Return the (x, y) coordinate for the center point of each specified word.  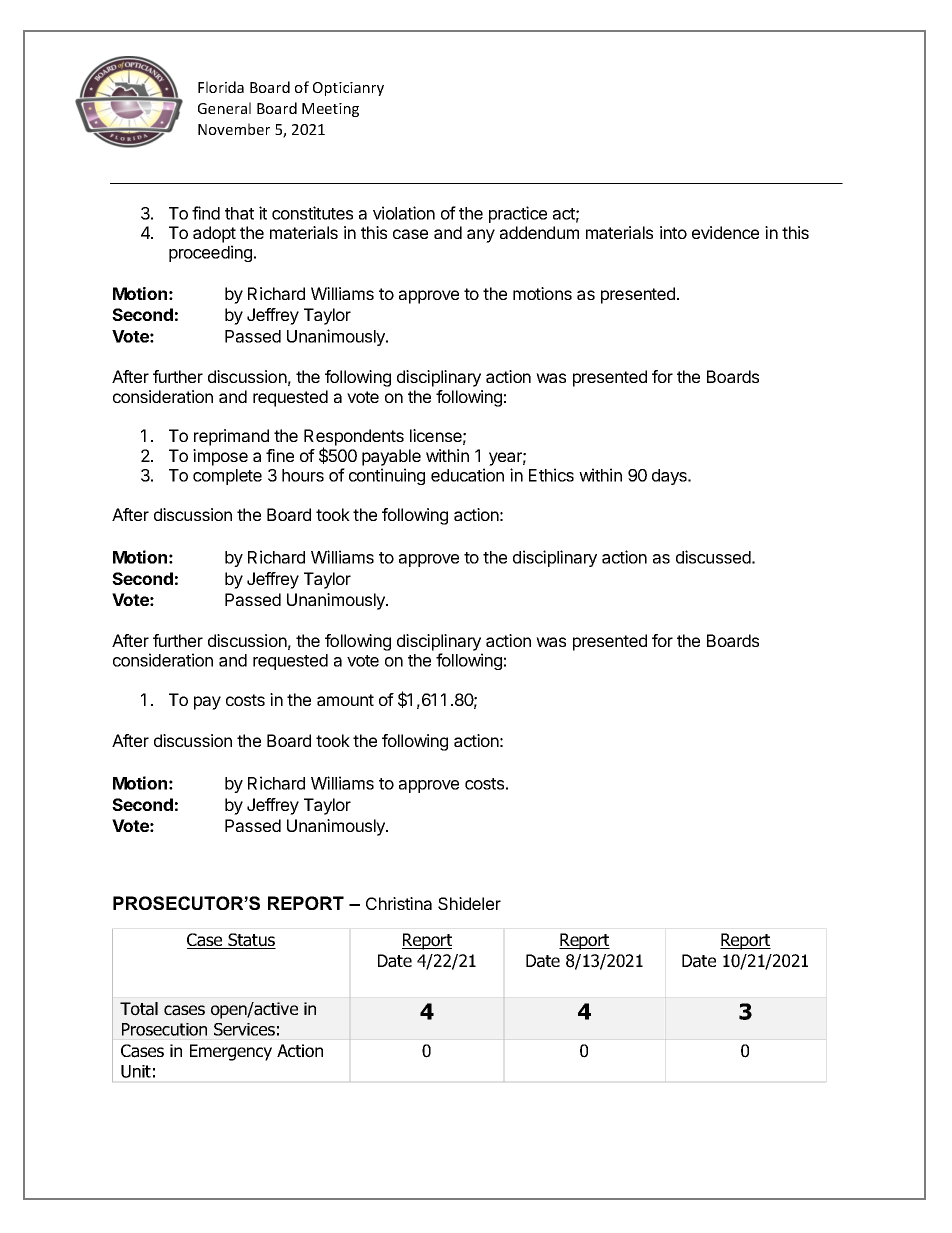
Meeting (330, 110)
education (467, 475)
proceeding (210, 253)
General (224, 108)
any (481, 236)
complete (227, 477)
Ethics (551, 475)
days (670, 477)
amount (345, 700)
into (673, 232)
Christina (399, 903)
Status (251, 941)
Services (244, 1029)
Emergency (231, 1052)
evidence (725, 232)
